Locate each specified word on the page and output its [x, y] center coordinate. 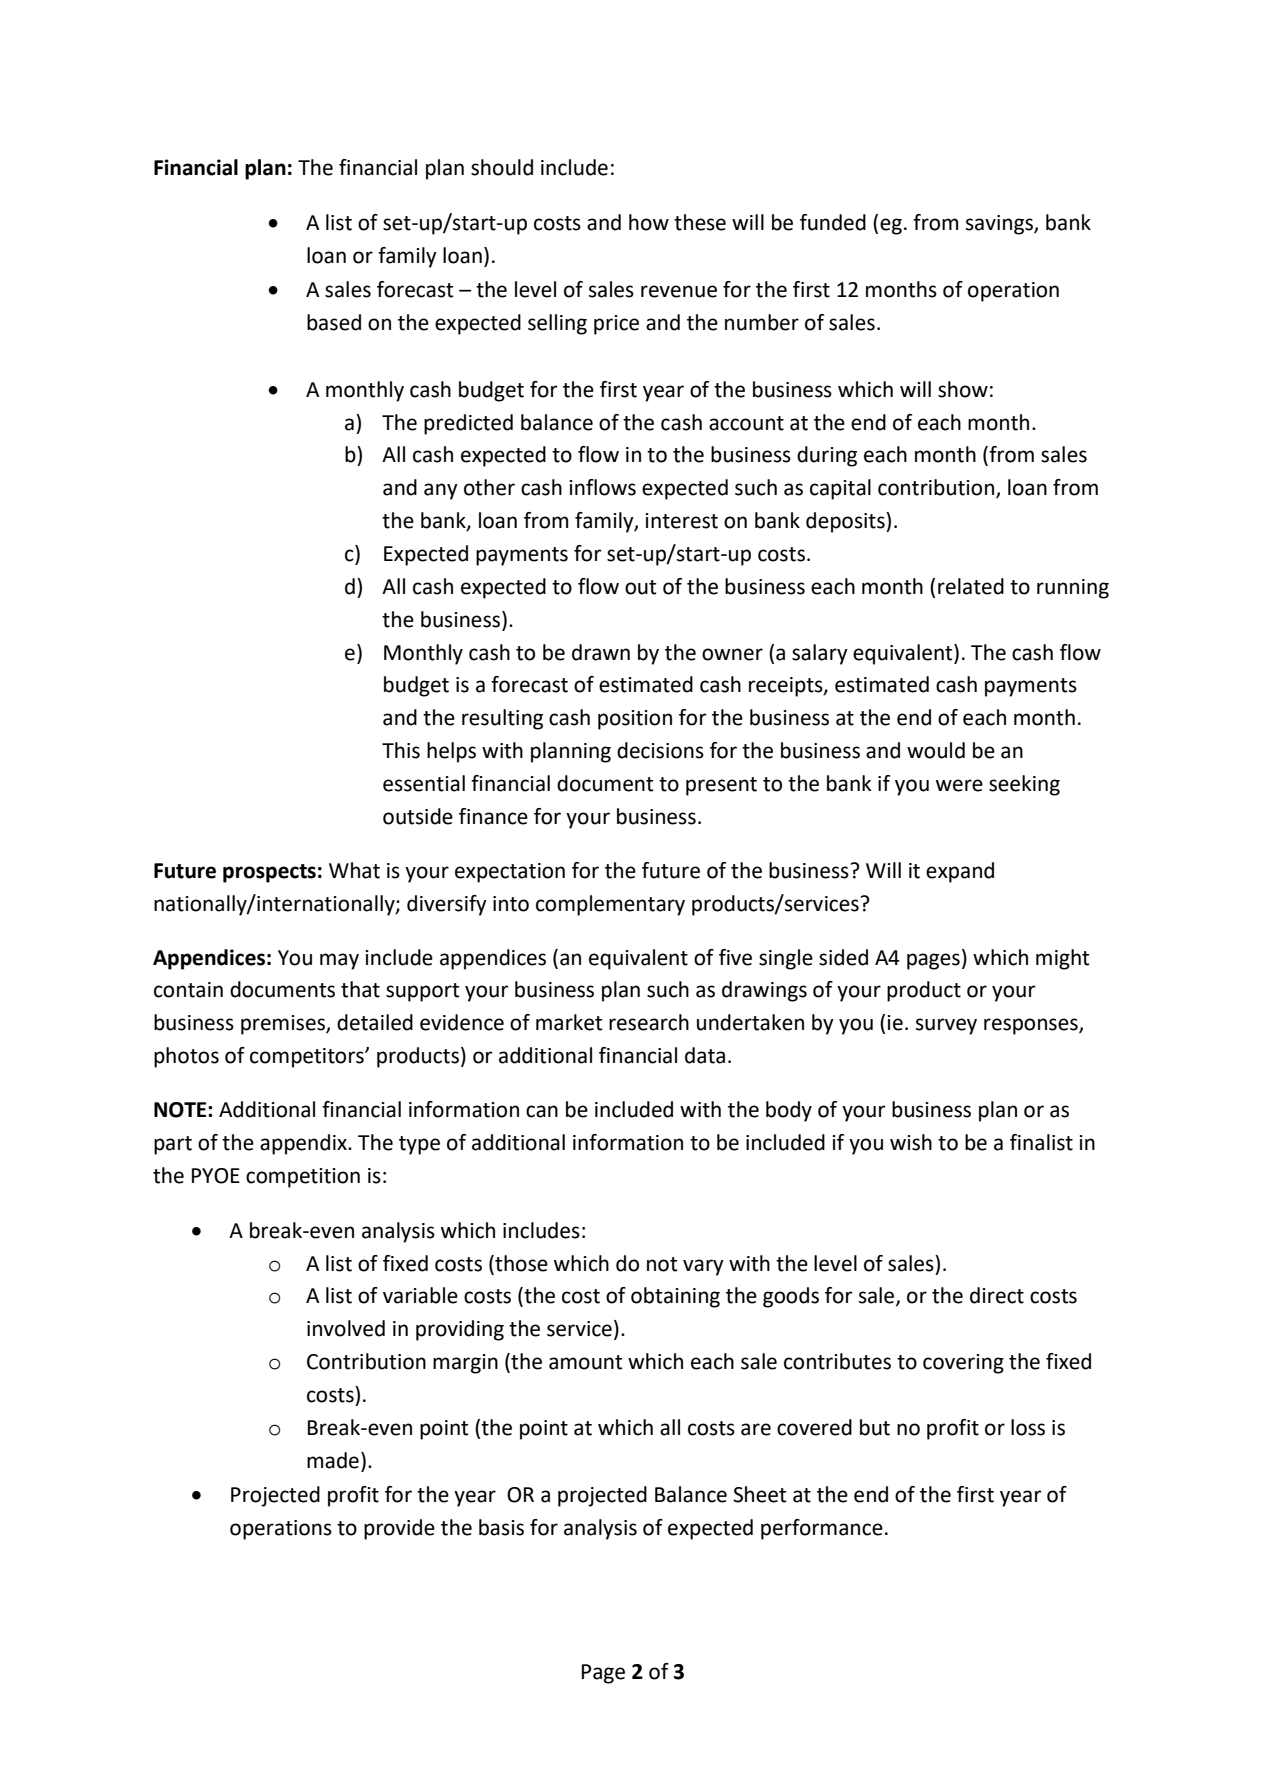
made [333, 1460]
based [334, 322]
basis [501, 1527]
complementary [610, 905]
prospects [269, 873]
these [700, 222]
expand [960, 872]
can [542, 1111]
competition [303, 1178]
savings [1000, 225]
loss [1028, 1427]
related [971, 586]
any [441, 491]
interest [681, 521]
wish [911, 1142]
